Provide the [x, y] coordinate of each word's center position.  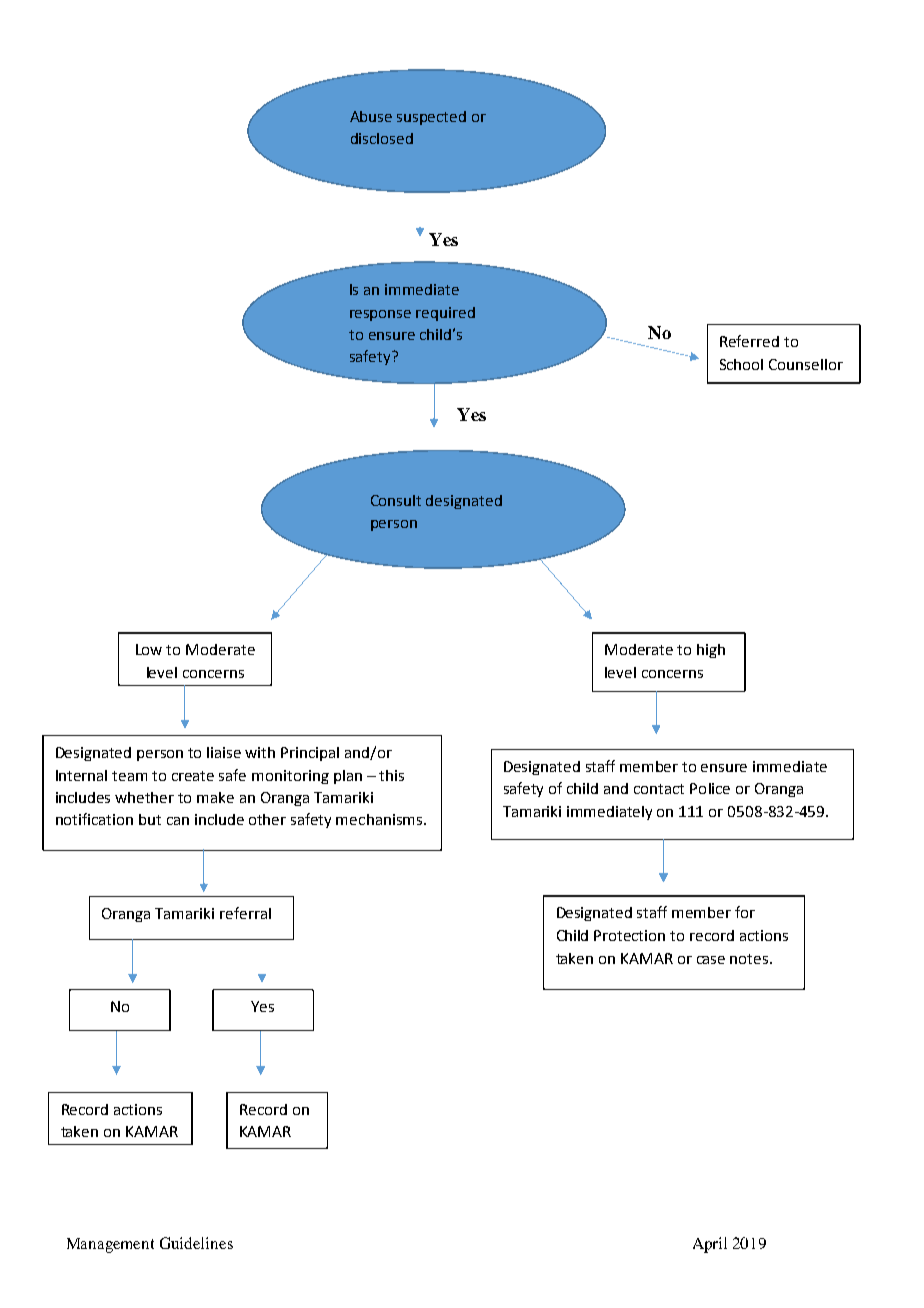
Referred [749, 341]
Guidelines [196, 1243]
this [391, 775]
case [711, 960]
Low [149, 649]
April [710, 1245]
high [711, 651]
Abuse [371, 116]
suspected [431, 118]
